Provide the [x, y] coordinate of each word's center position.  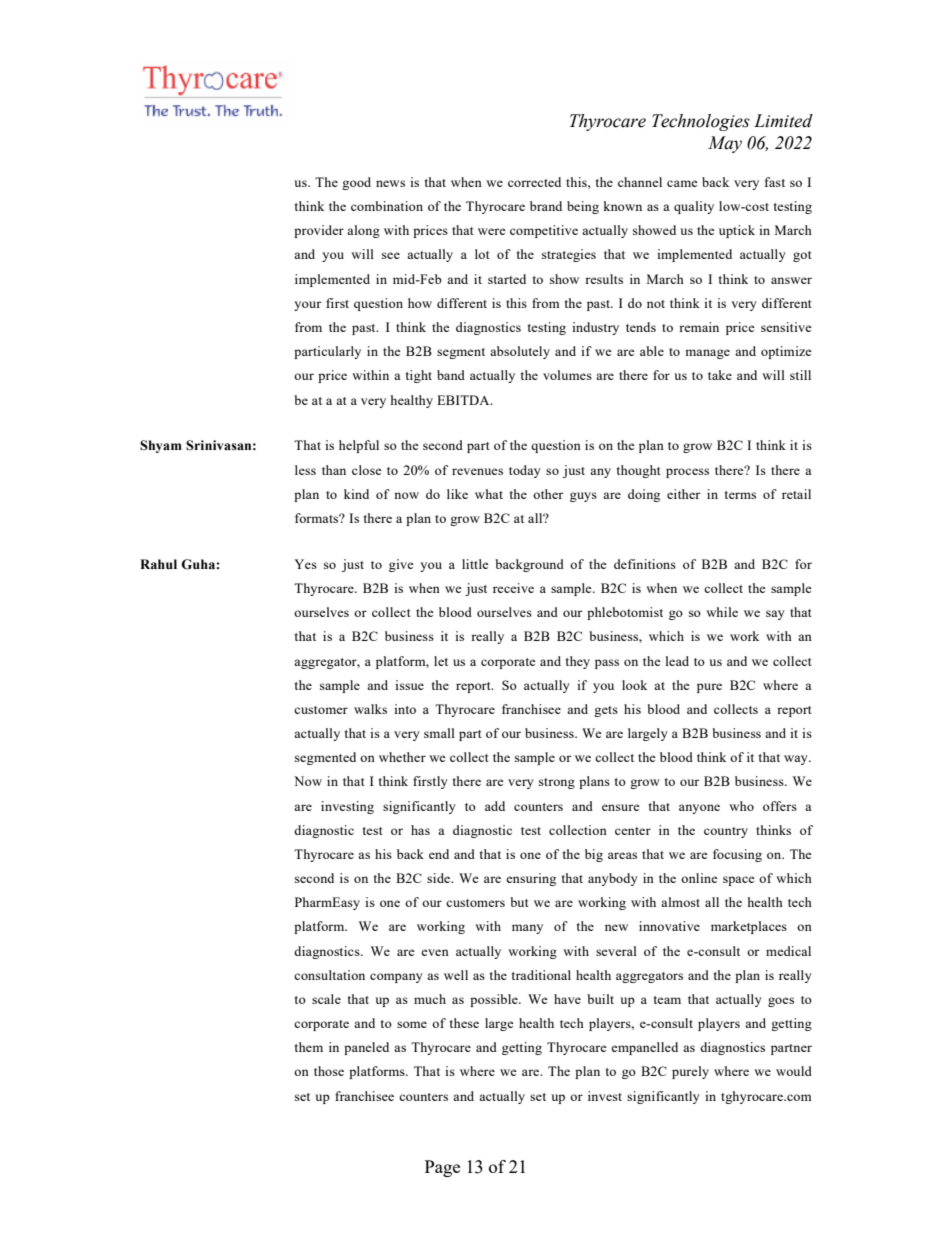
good [356, 183]
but [519, 902]
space [739, 881]
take [720, 375]
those [329, 1071]
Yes [305, 564]
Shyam [161, 446]
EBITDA [464, 400]
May [725, 144]
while [722, 612]
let [441, 661]
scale [326, 999]
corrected [534, 182]
